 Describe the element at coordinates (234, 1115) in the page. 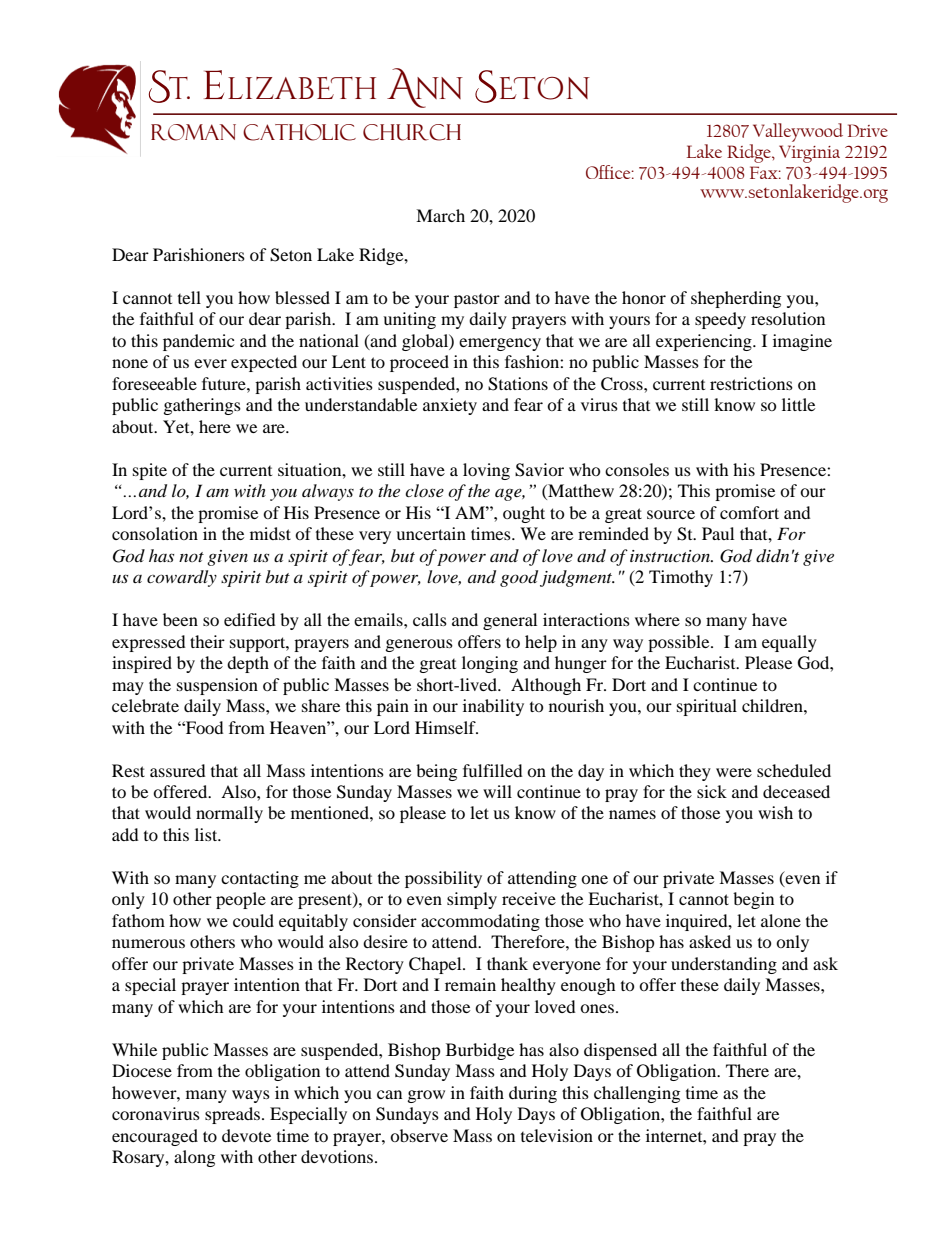

I see `spreads` at that location.
